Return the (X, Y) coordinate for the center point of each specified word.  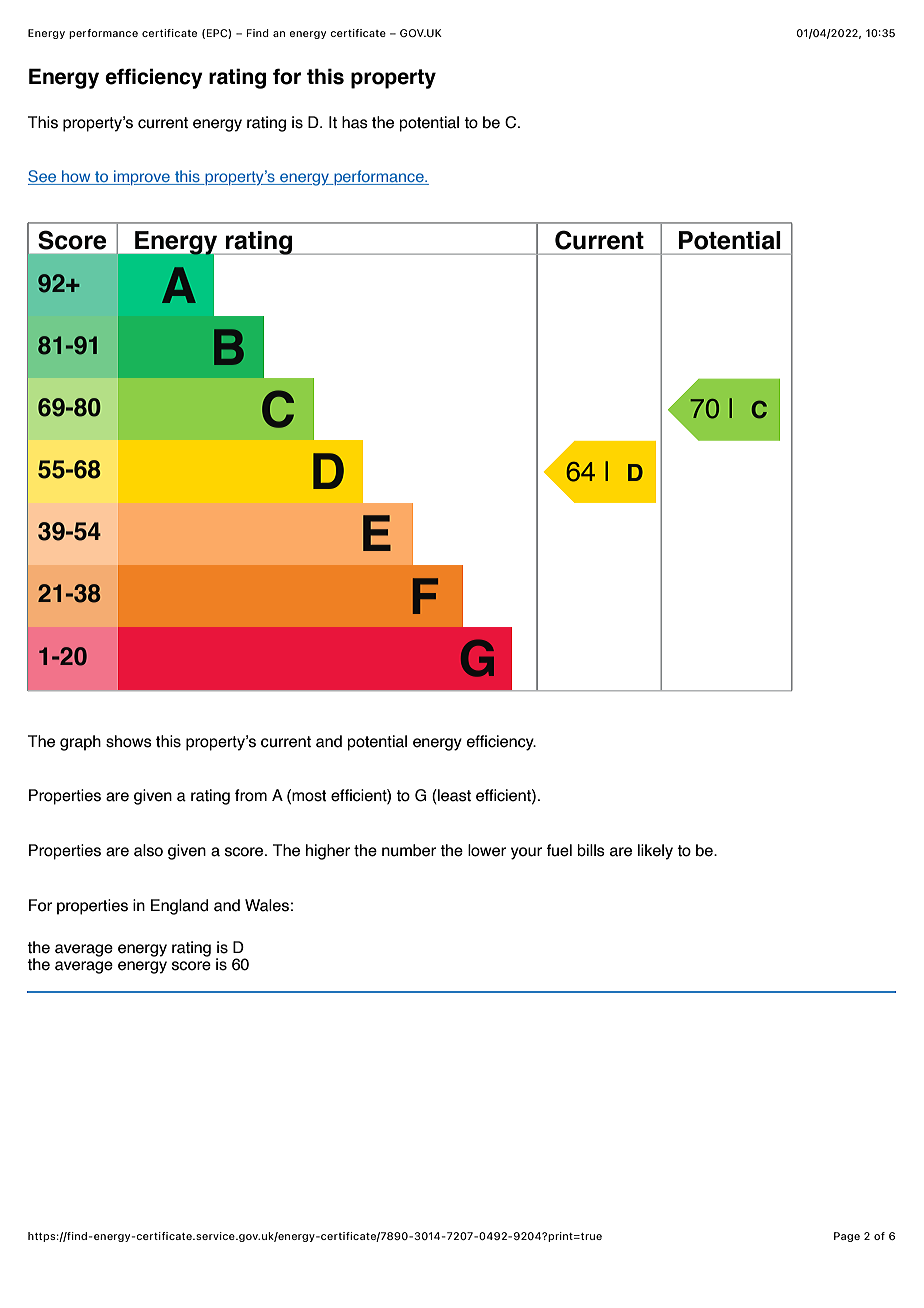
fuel (559, 850)
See (43, 177)
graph (80, 743)
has (355, 122)
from (251, 795)
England (179, 907)
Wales (267, 905)
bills (591, 850)
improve (142, 177)
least (453, 796)
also (148, 850)
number (409, 850)
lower (487, 850)
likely (655, 852)
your (526, 853)
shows (129, 741)
